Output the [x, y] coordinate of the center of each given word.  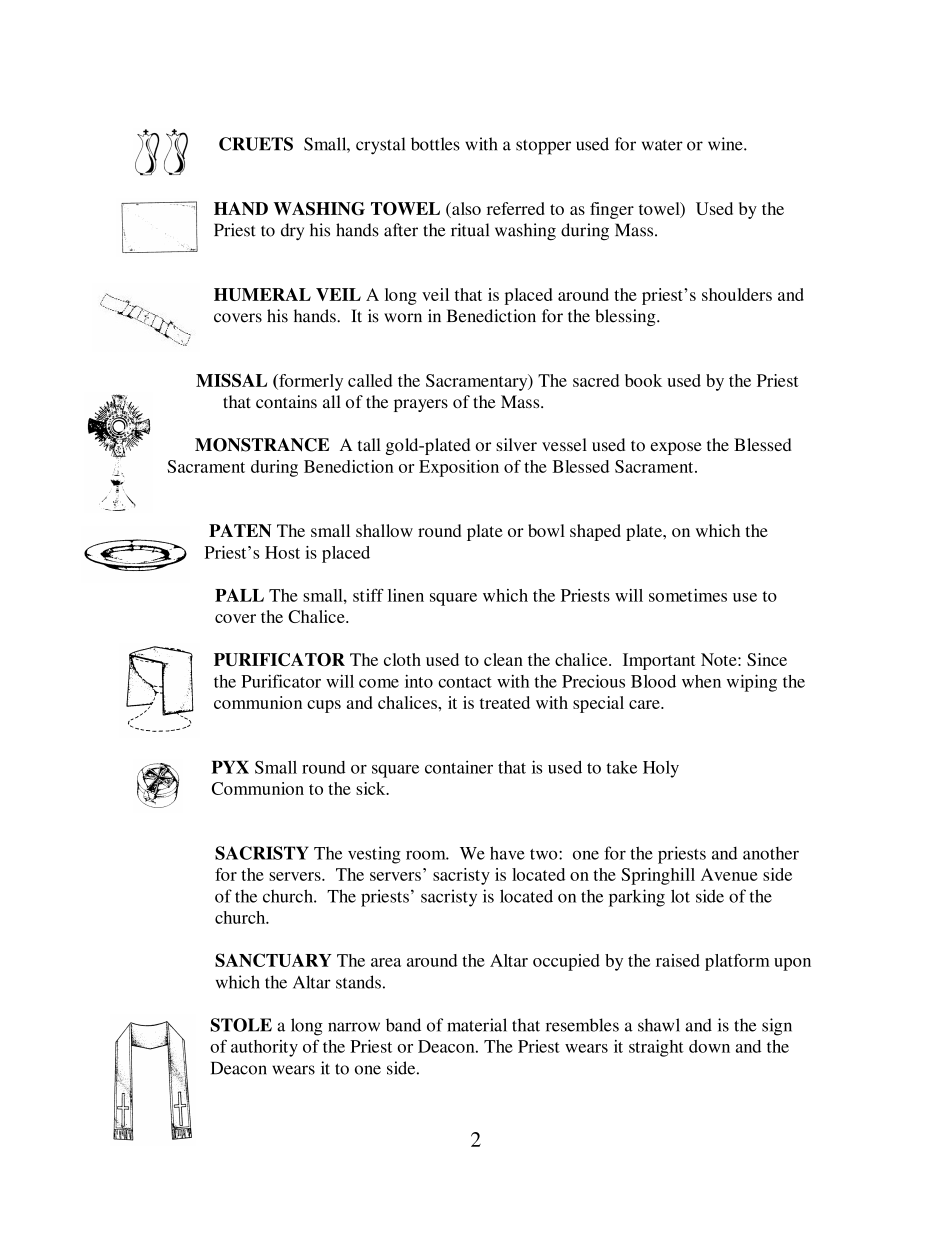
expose [676, 448]
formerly [310, 382]
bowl [546, 530]
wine [726, 144]
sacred [596, 380]
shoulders [737, 294]
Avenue [729, 874]
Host [282, 552]
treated [505, 702]
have [507, 853]
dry [292, 231]
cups [324, 706]
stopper [543, 147]
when [701, 681]
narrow [354, 1027]
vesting [374, 855]
